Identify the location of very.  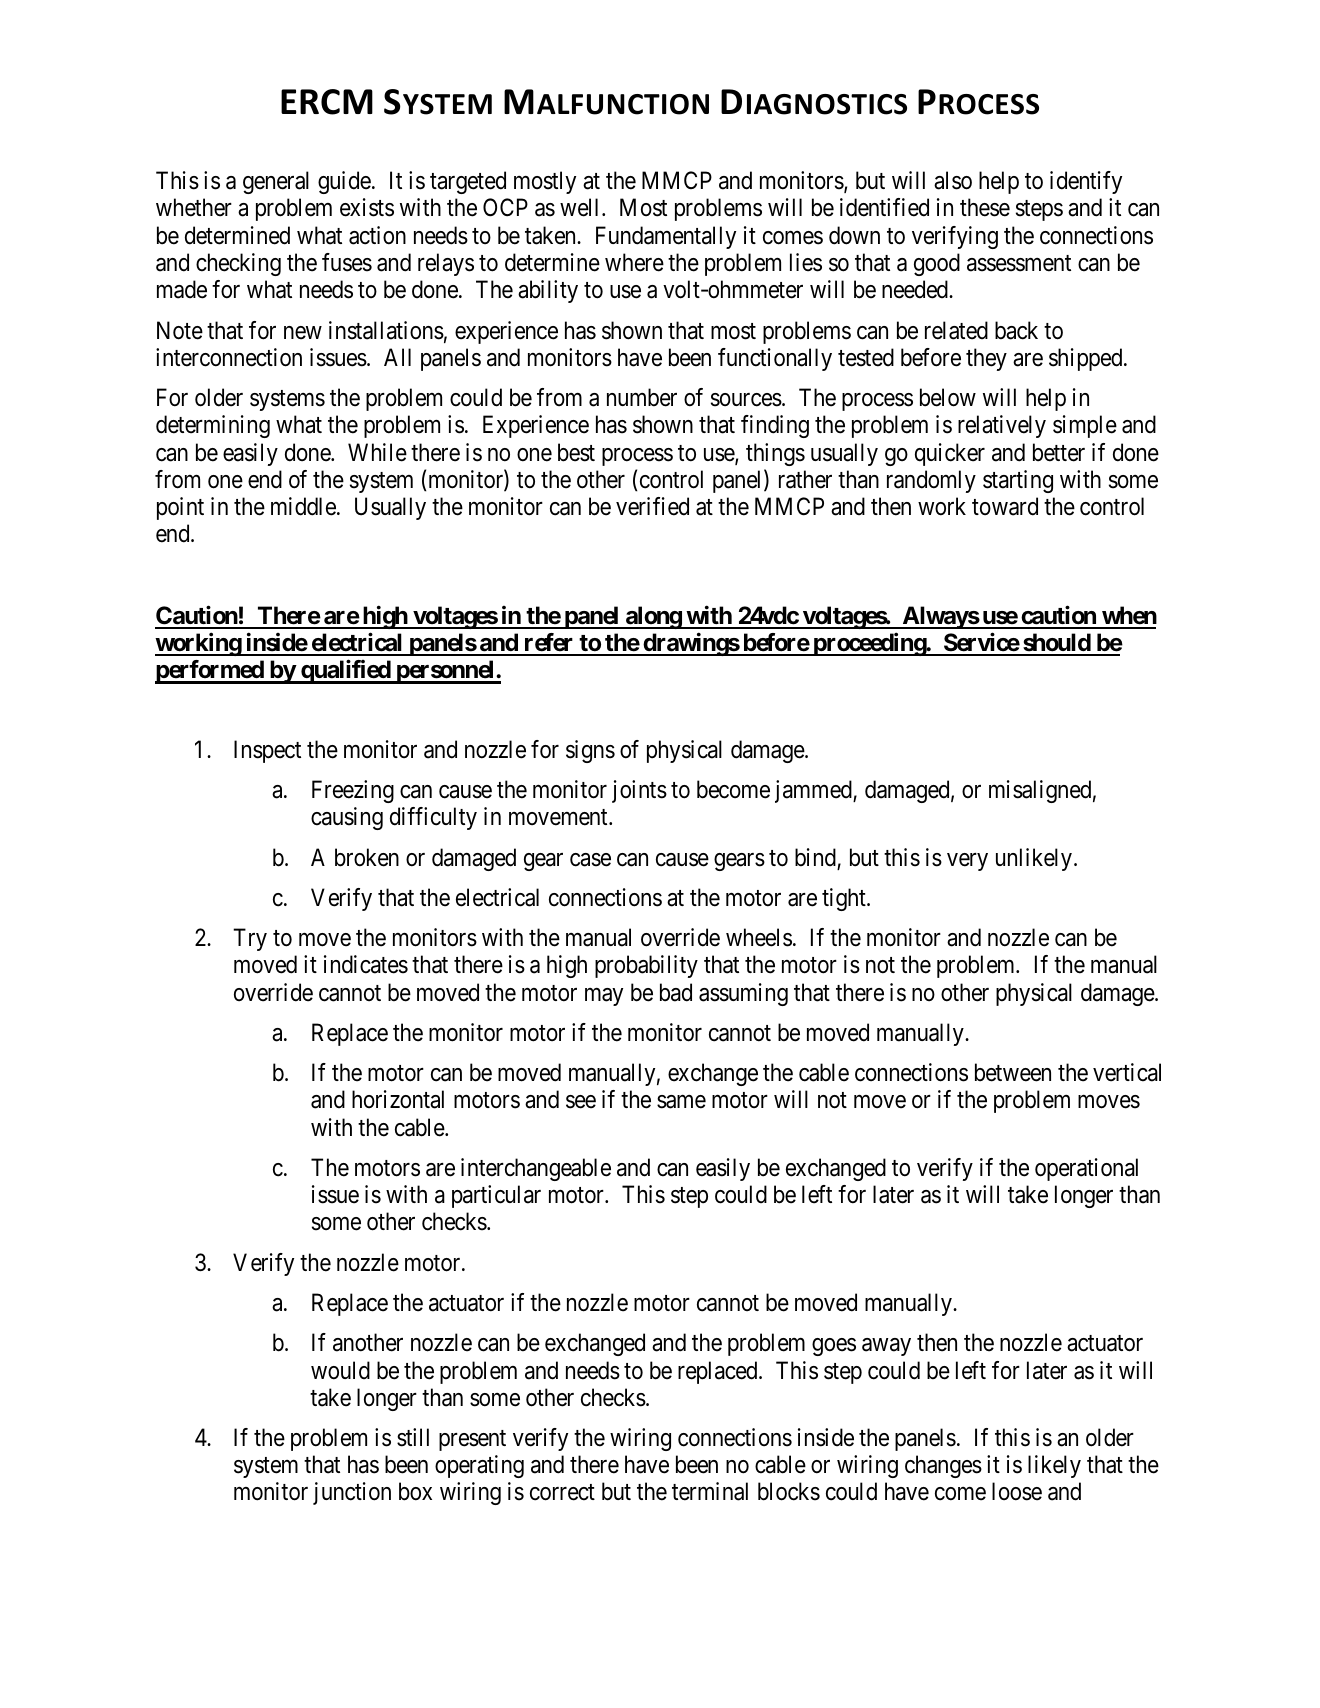
(967, 862).
